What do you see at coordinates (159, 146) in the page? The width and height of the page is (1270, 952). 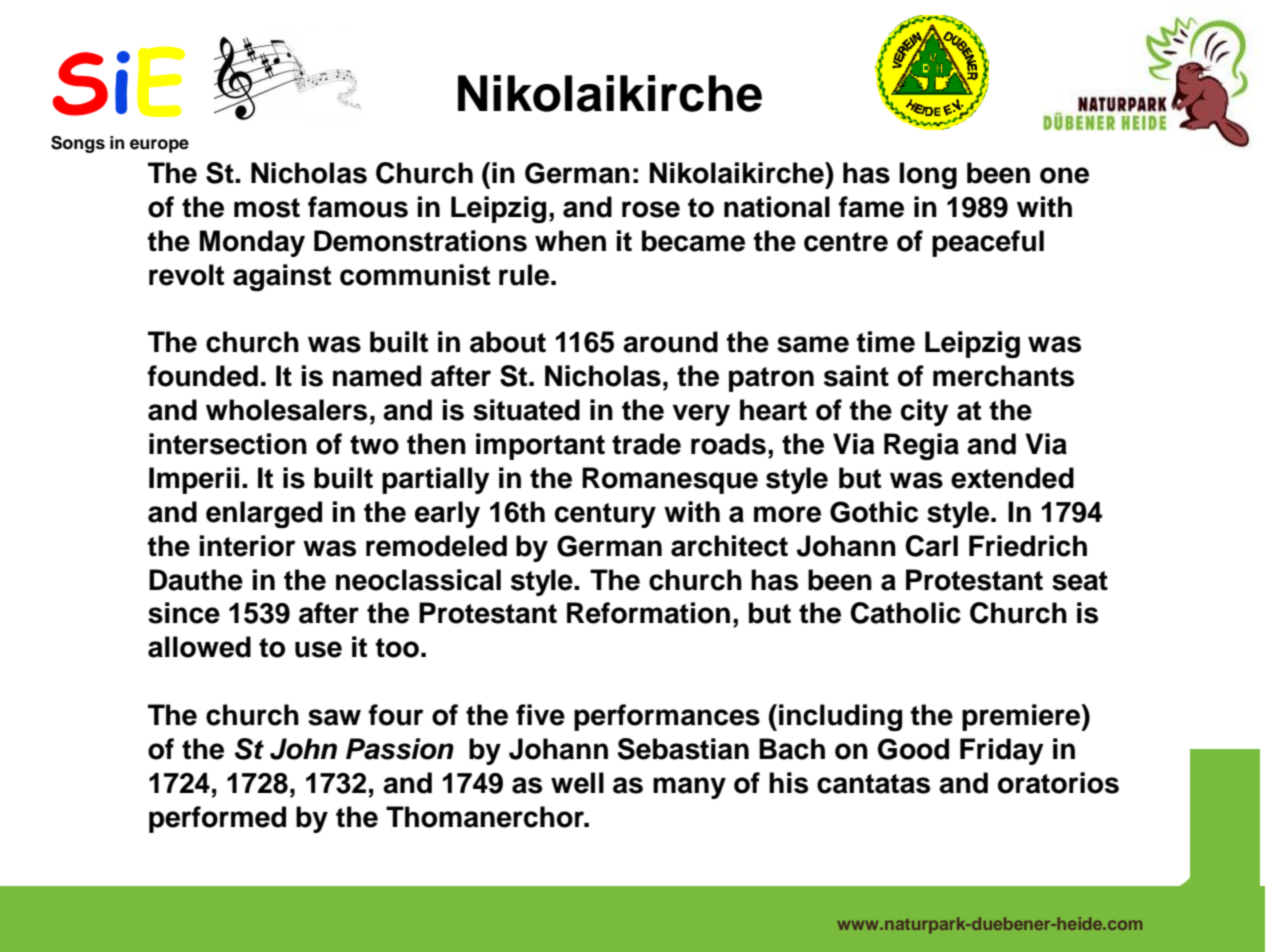 I see `europe` at bounding box center [159, 146].
